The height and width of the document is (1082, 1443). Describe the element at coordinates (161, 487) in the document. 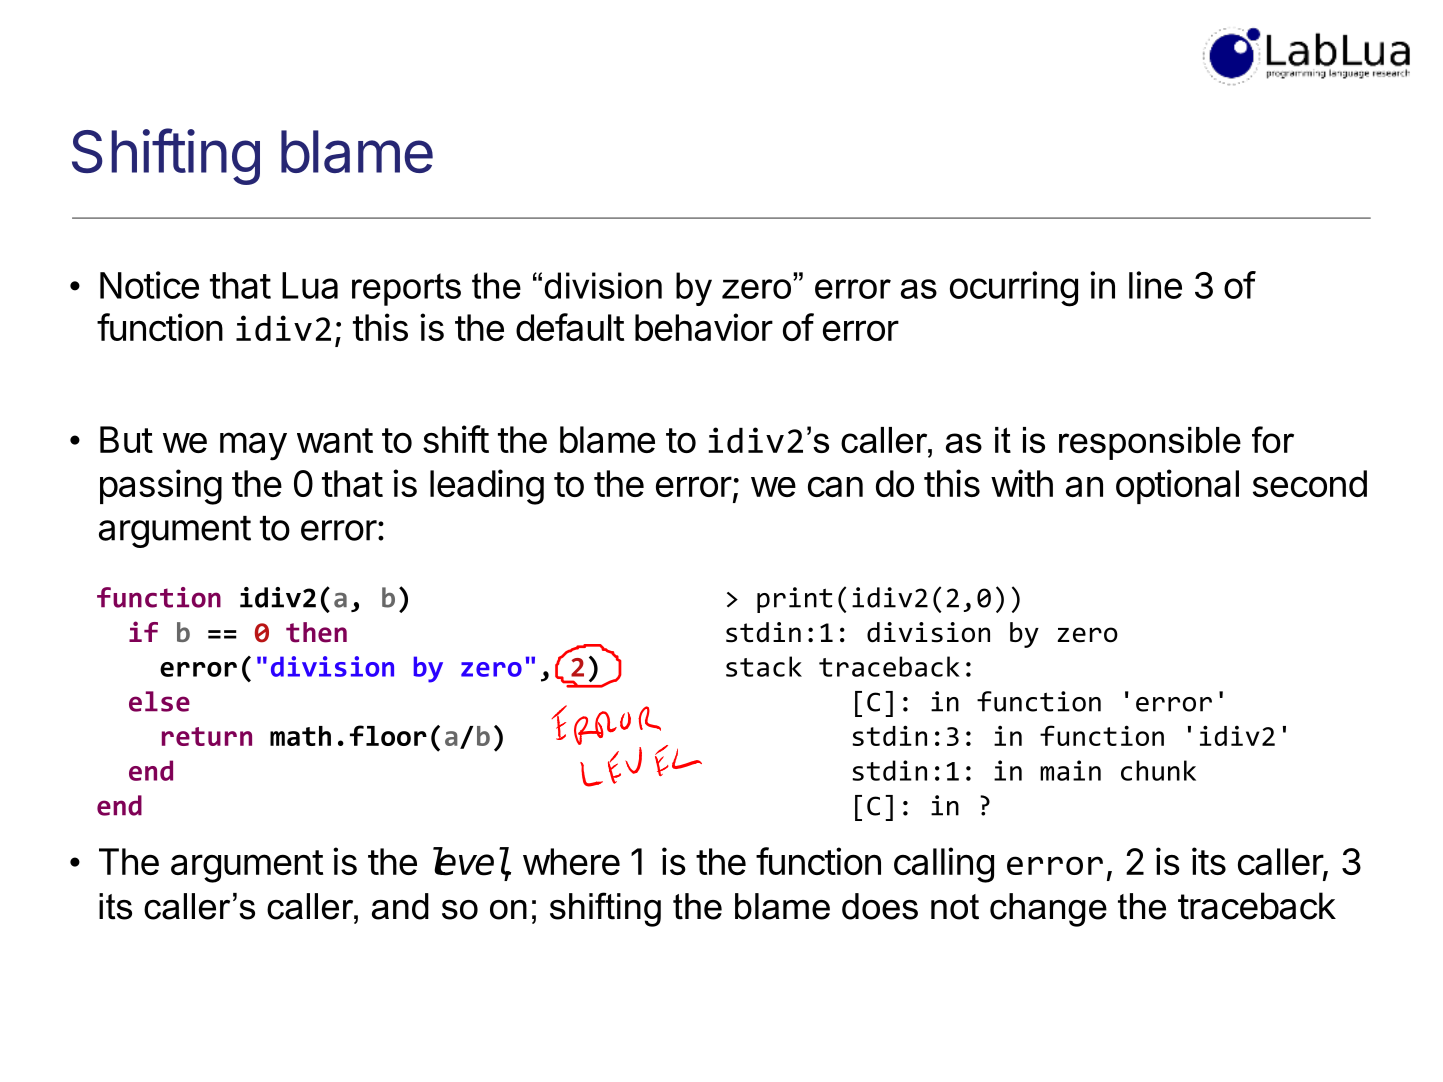

I see `passing` at that location.
